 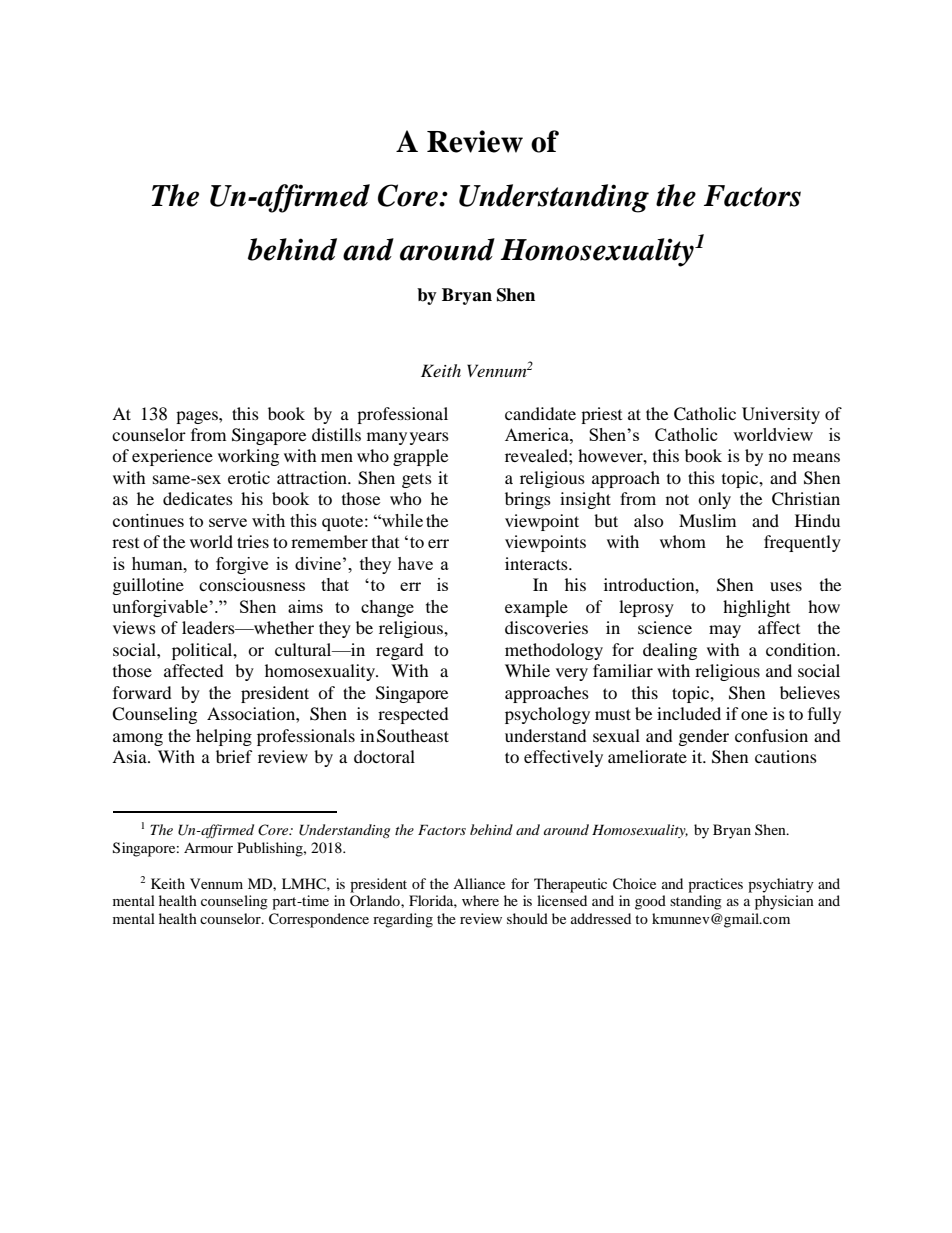 I want to click on pages, so click(x=198, y=417).
